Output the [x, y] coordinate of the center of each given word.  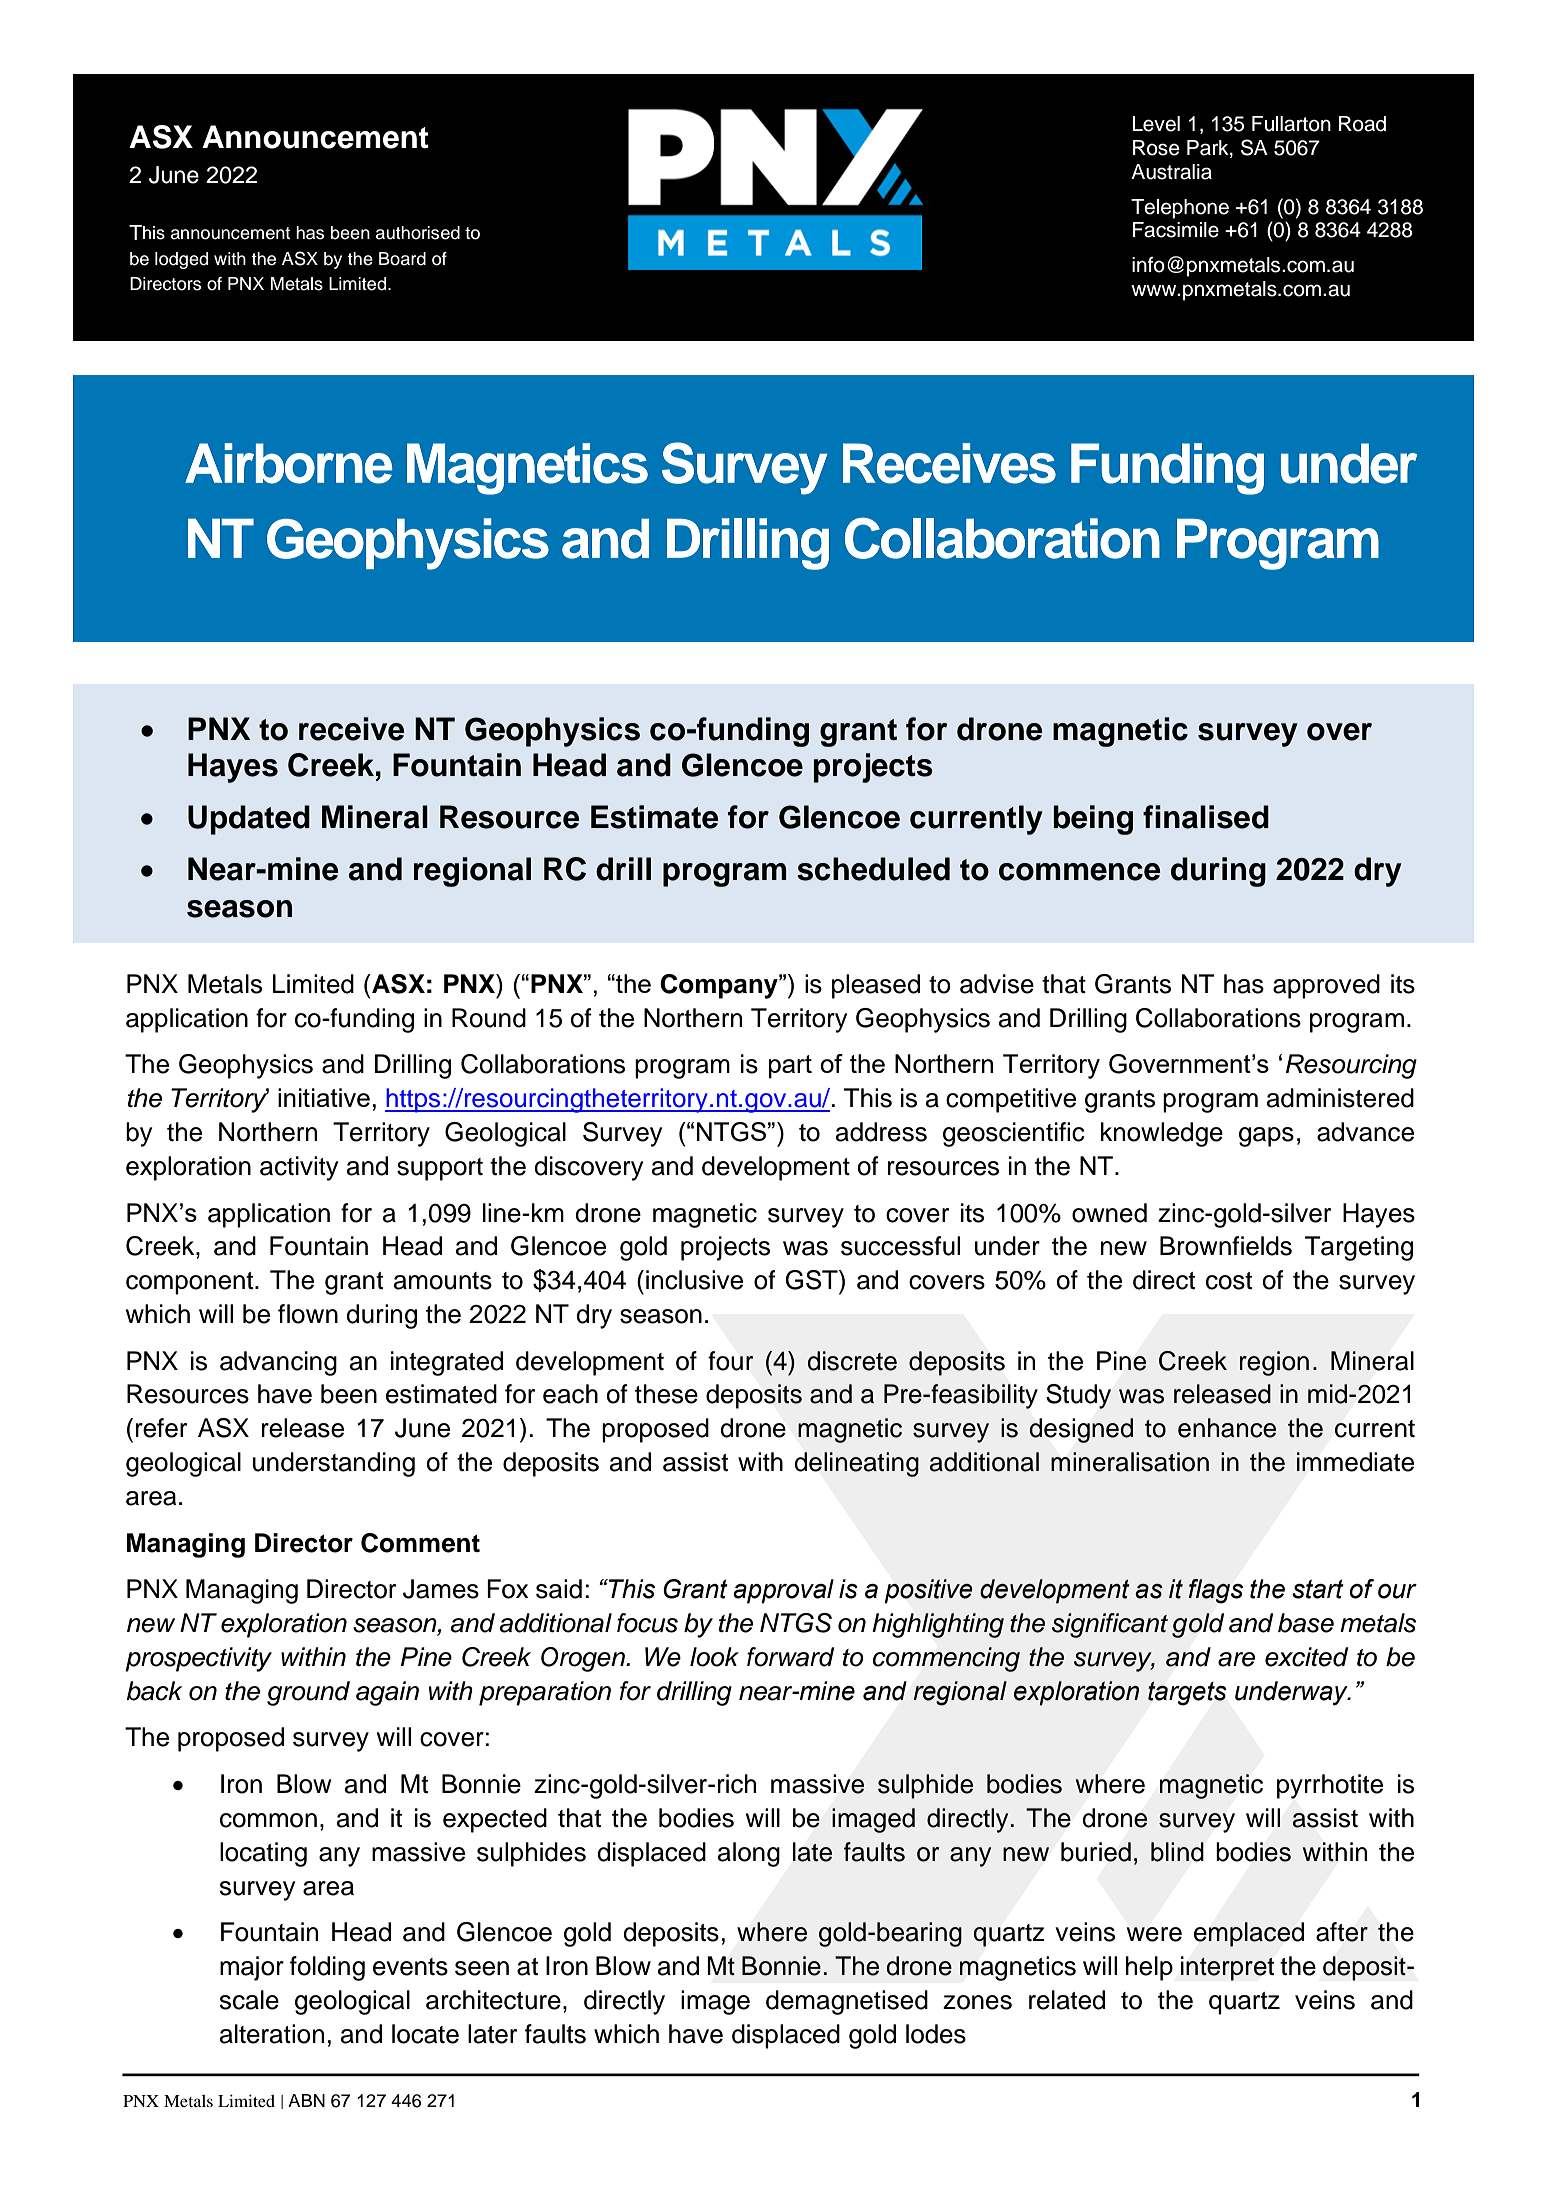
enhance [1227, 1428]
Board [402, 259]
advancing [278, 1363]
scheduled [873, 869]
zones [977, 2002]
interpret [1227, 1968]
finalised [1206, 817]
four [731, 1361]
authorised [418, 233]
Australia [1171, 172]
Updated [249, 820]
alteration [272, 2034]
